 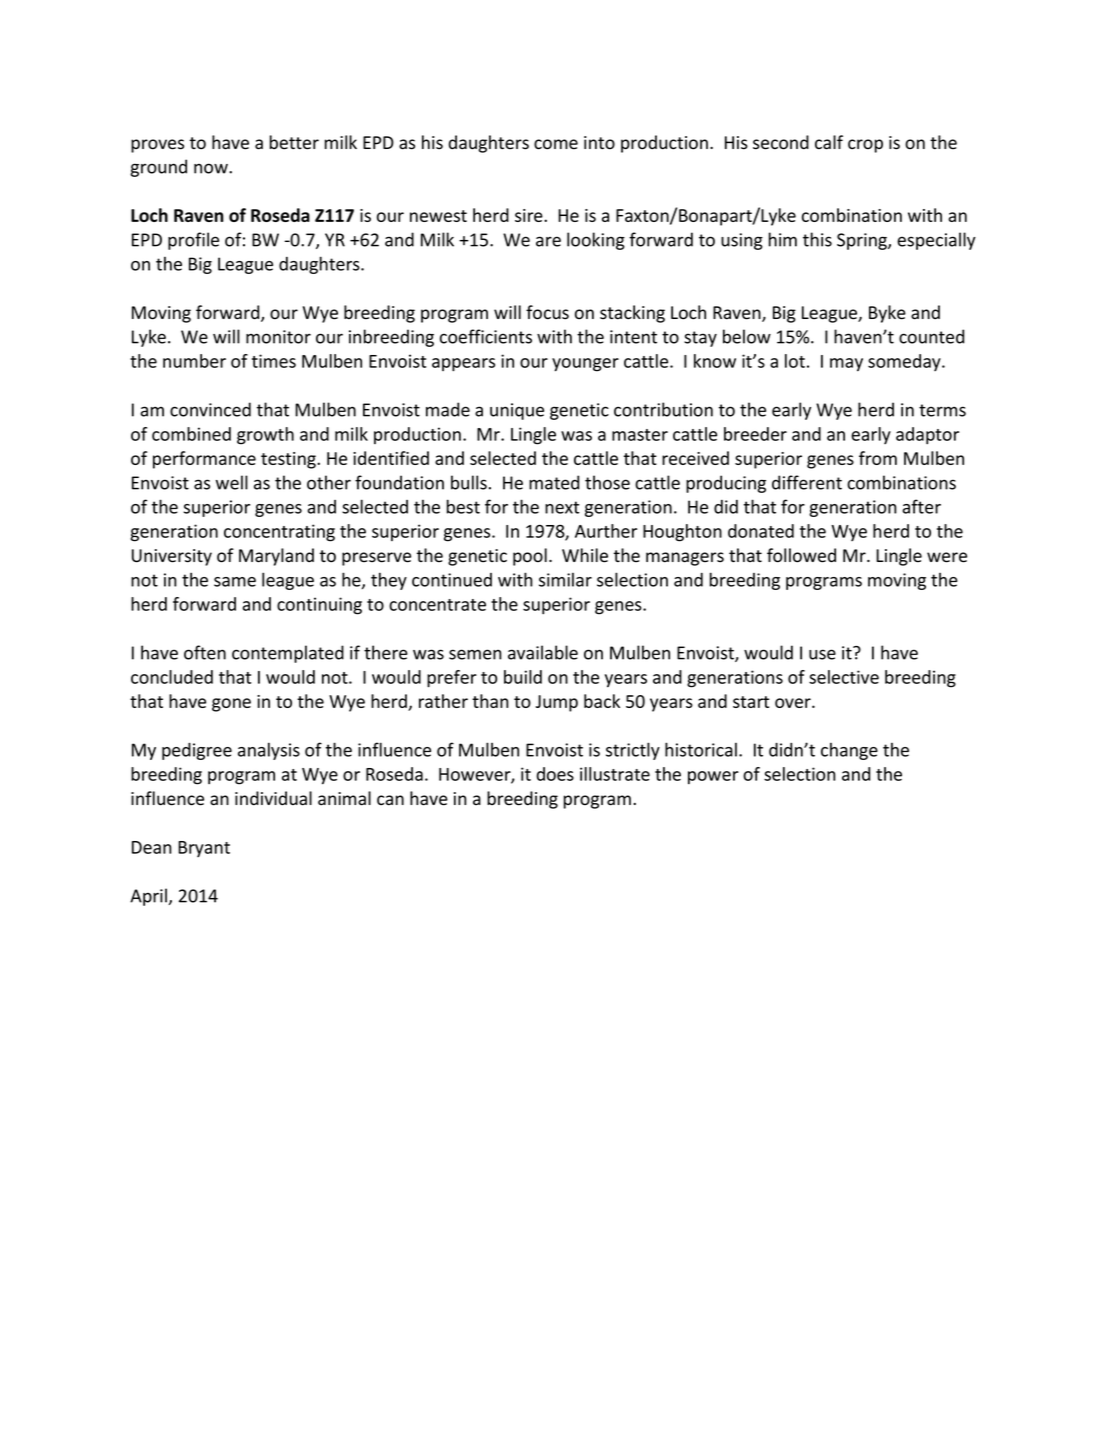 I want to click on often, so click(x=205, y=652).
